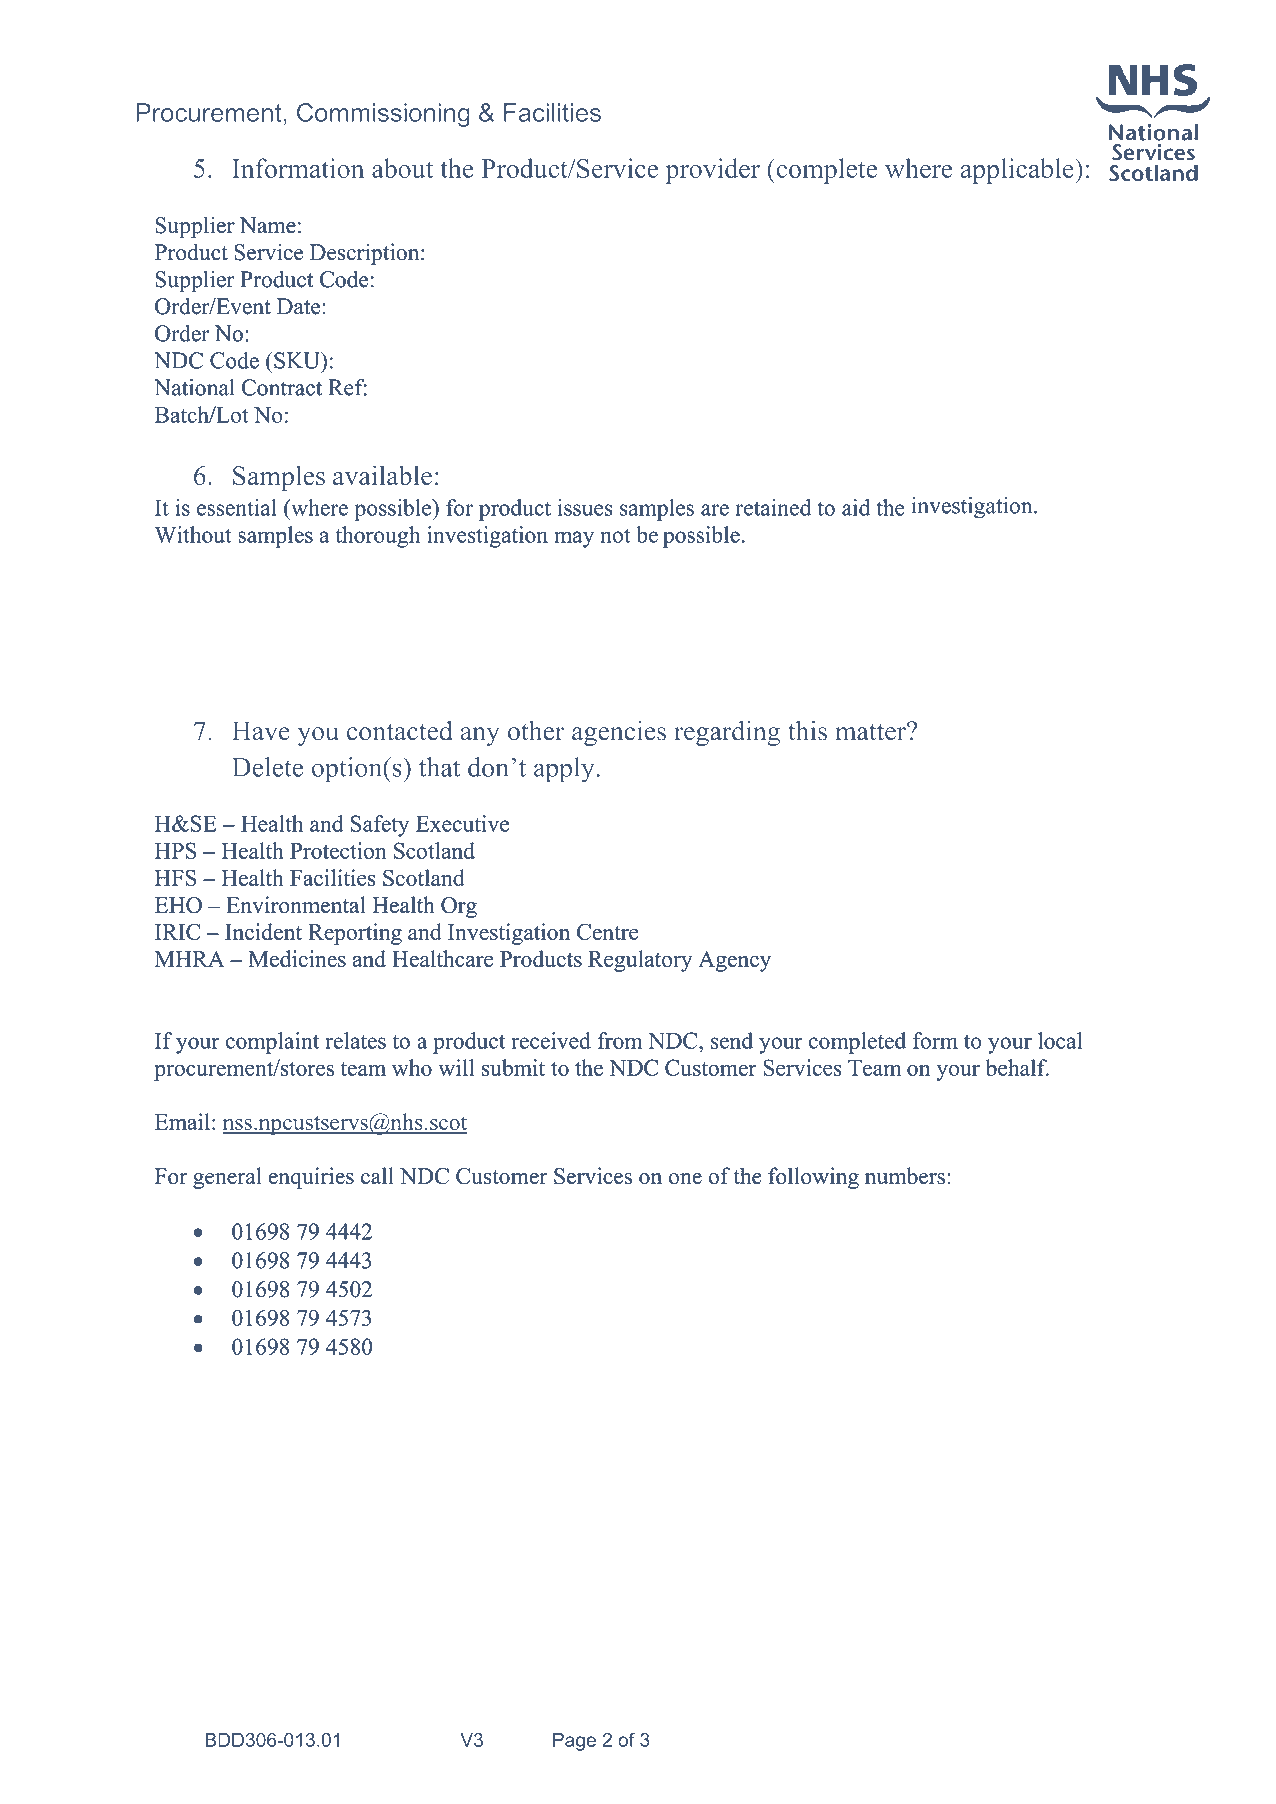 This image has height=1804, width=1276. I want to click on behalf, so click(1017, 1067).
